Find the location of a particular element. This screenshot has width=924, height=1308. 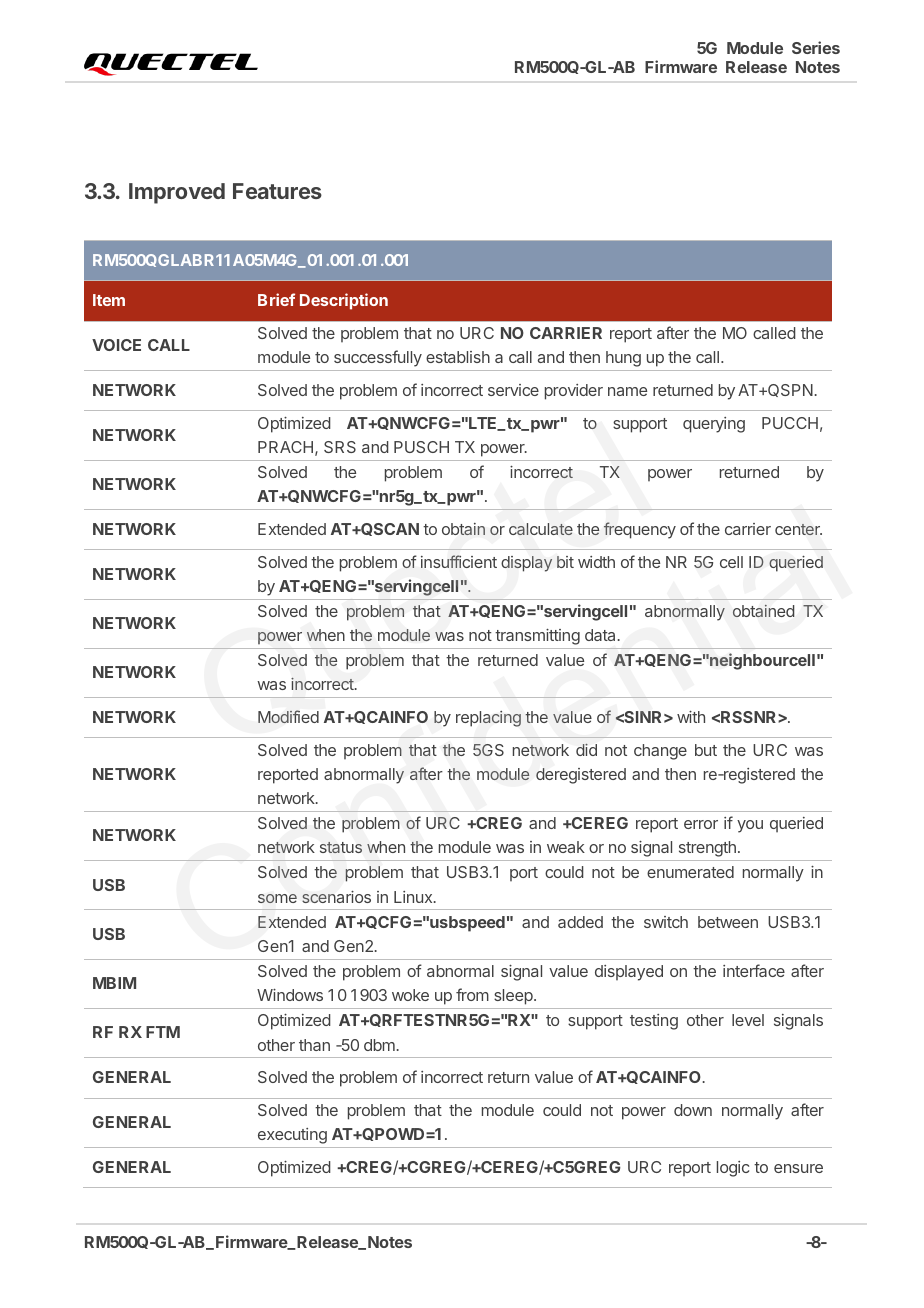

strength is located at coordinates (707, 849).
